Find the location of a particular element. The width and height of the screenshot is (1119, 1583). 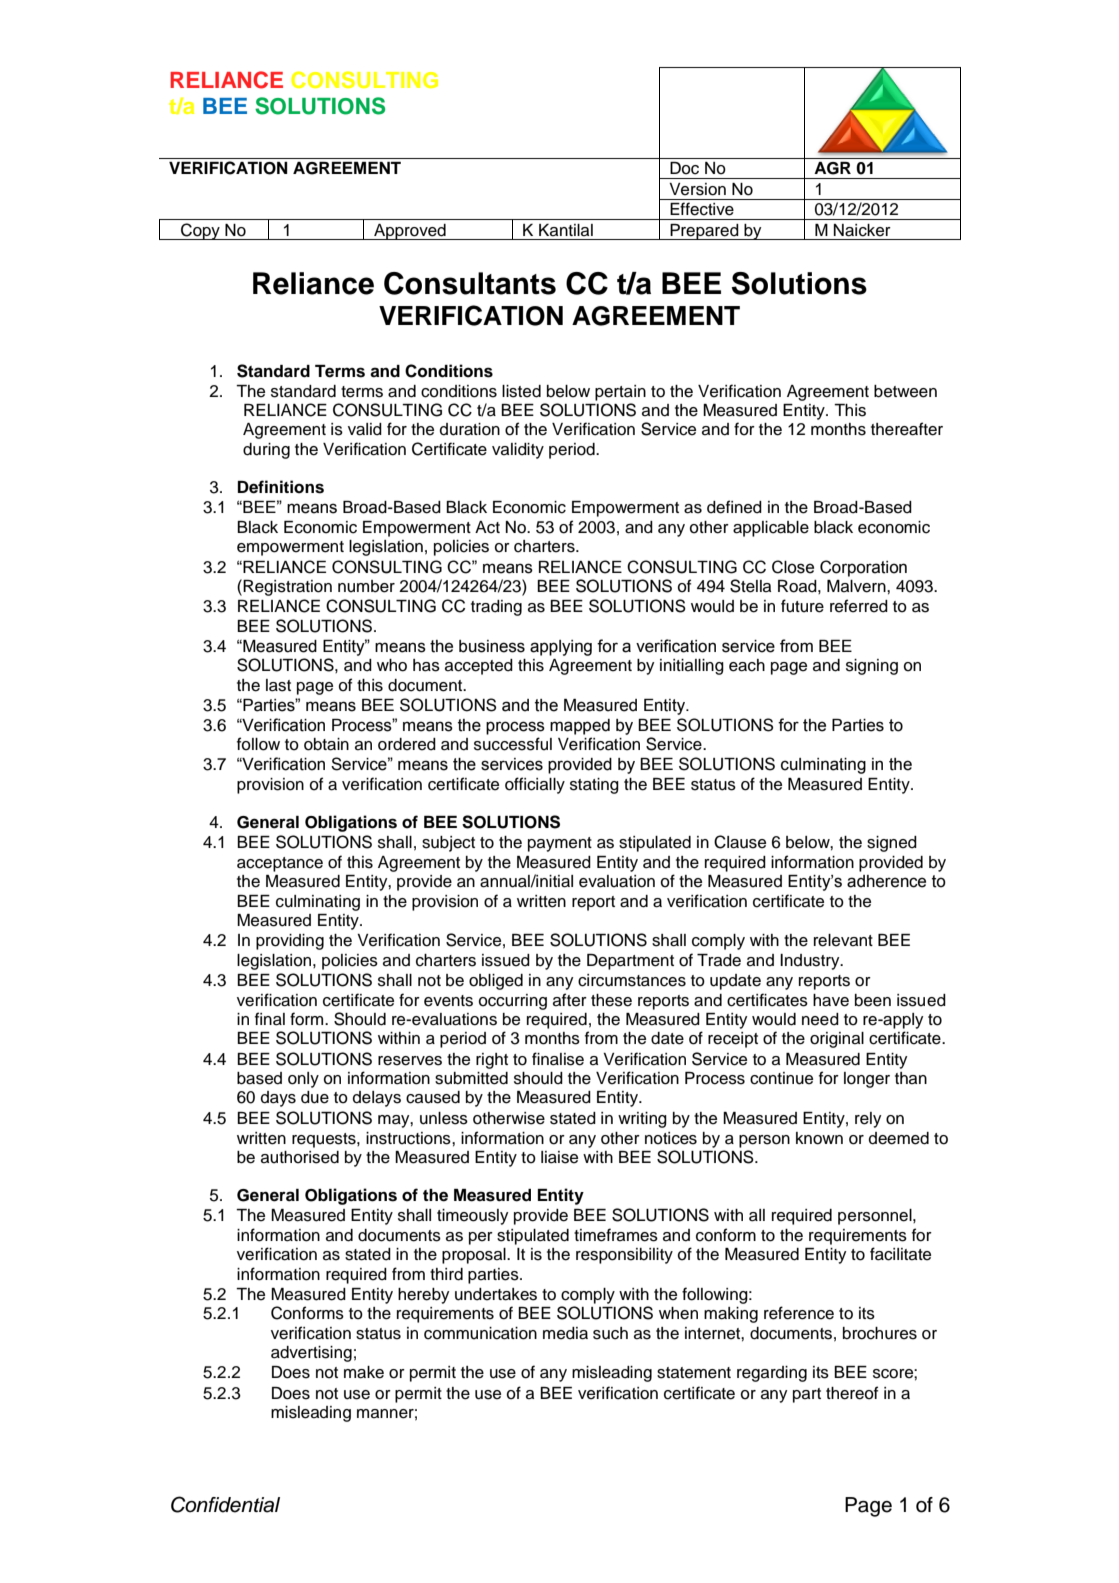

Close is located at coordinates (793, 567).
